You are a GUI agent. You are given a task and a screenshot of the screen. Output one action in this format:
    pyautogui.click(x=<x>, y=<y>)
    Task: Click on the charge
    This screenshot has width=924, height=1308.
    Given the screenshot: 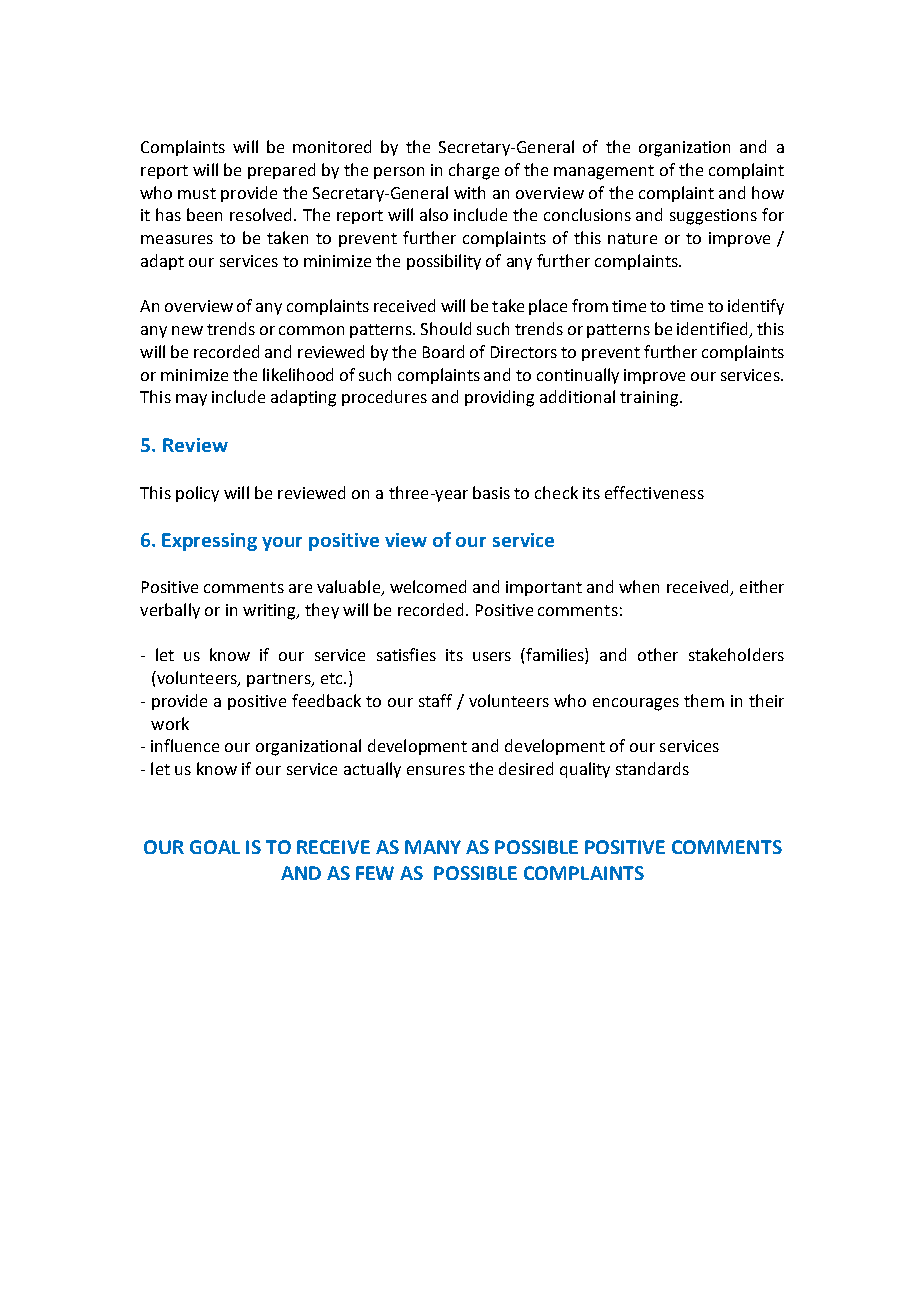 What is the action you would take?
    pyautogui.click(x=474, y=171)
